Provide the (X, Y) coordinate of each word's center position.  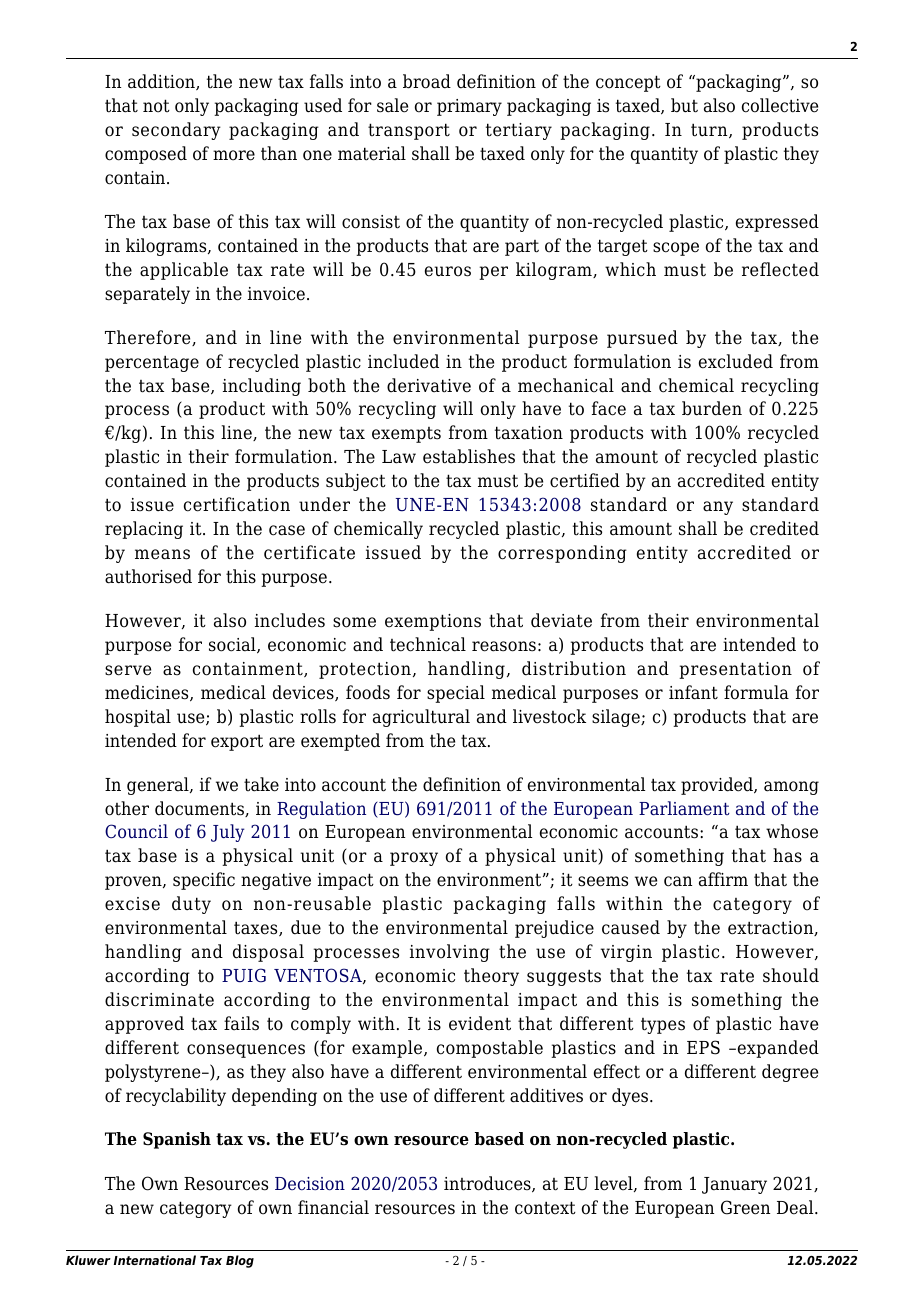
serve (128, 670)
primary (469, 107)
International (155, 1260)
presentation (735, 670)
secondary (176, 131)
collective (780, 105)
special (456, 694)
